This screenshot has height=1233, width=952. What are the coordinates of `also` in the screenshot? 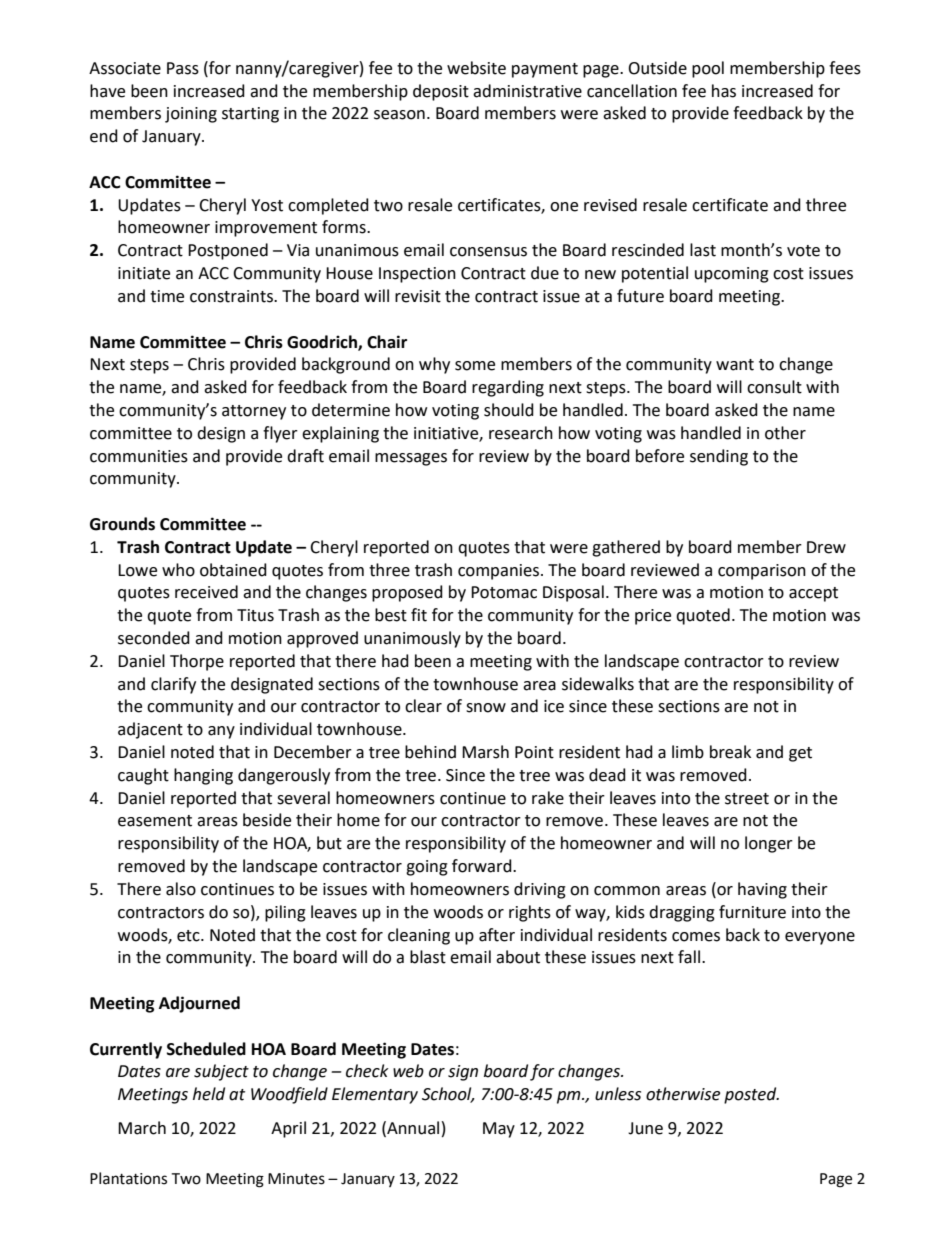 It's located at (181, 889).
